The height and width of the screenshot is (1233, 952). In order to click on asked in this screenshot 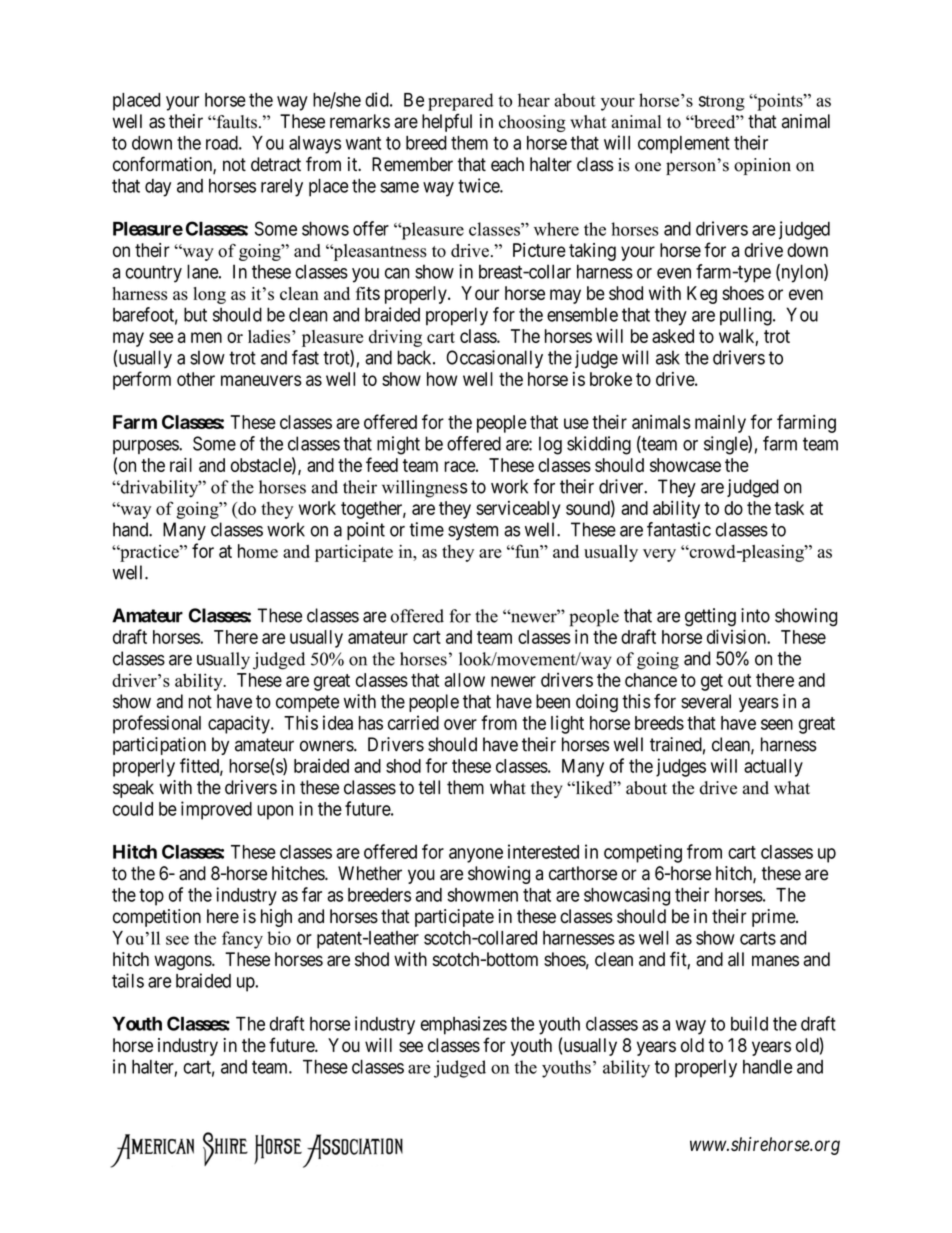, I will do `click(673, 336)`.
